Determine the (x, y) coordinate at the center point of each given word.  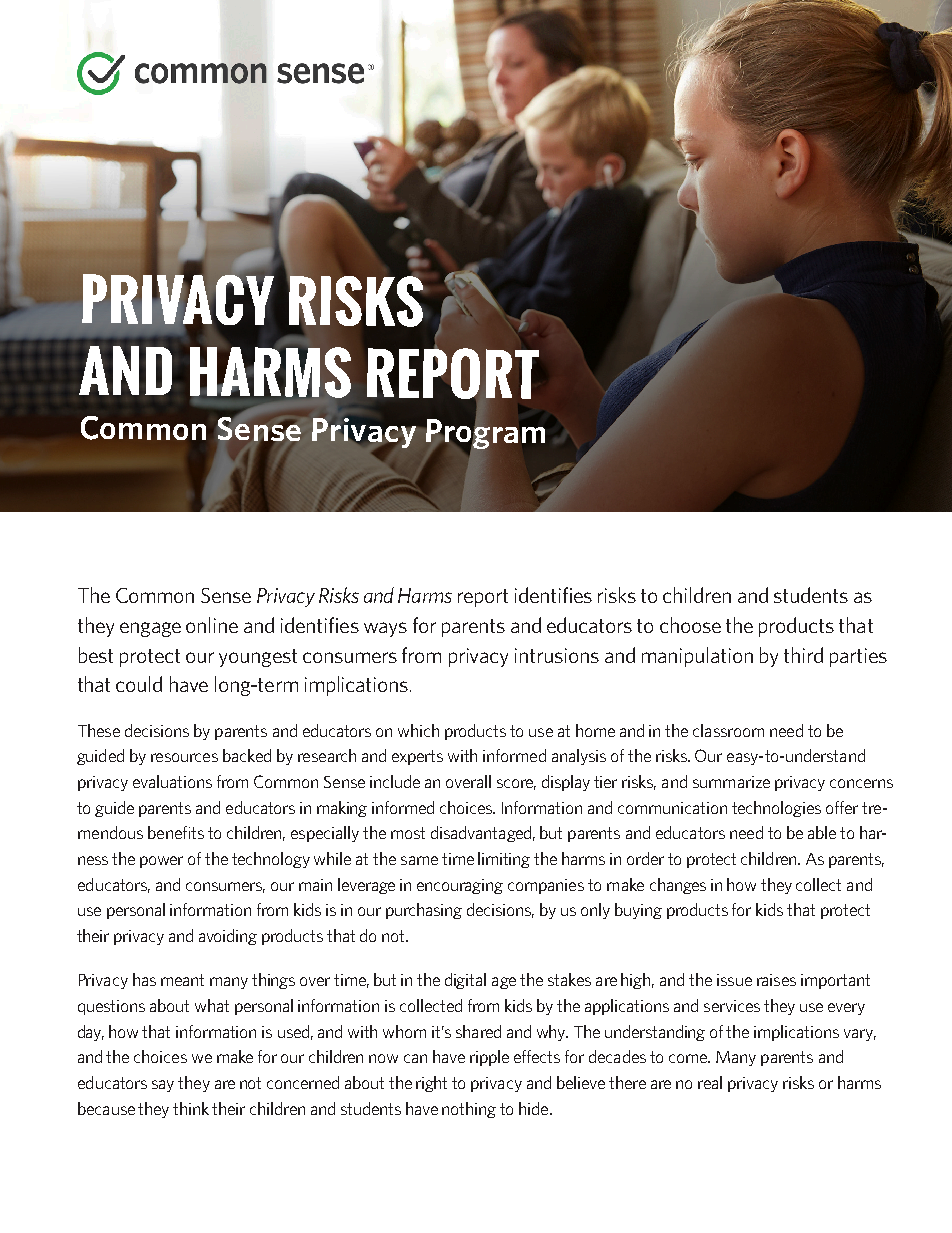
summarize (731, 782)
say (163, 1086)
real (710, 1082)
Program (485, 434)
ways (385, 629)
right (431, 1084)
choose (690, 625)
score (516, 784)
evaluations (172, 781)
